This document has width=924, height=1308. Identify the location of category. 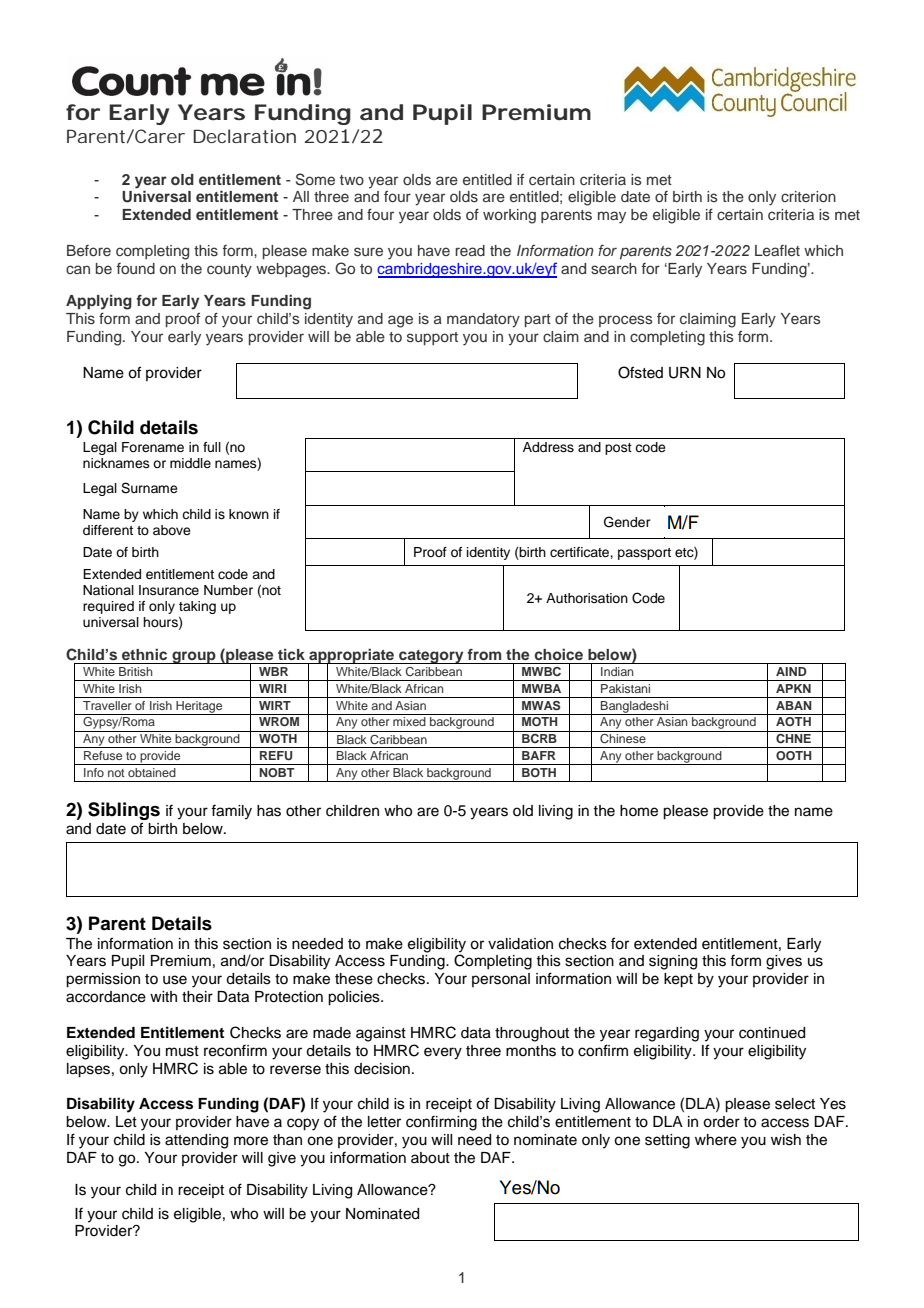
(431, 657).
